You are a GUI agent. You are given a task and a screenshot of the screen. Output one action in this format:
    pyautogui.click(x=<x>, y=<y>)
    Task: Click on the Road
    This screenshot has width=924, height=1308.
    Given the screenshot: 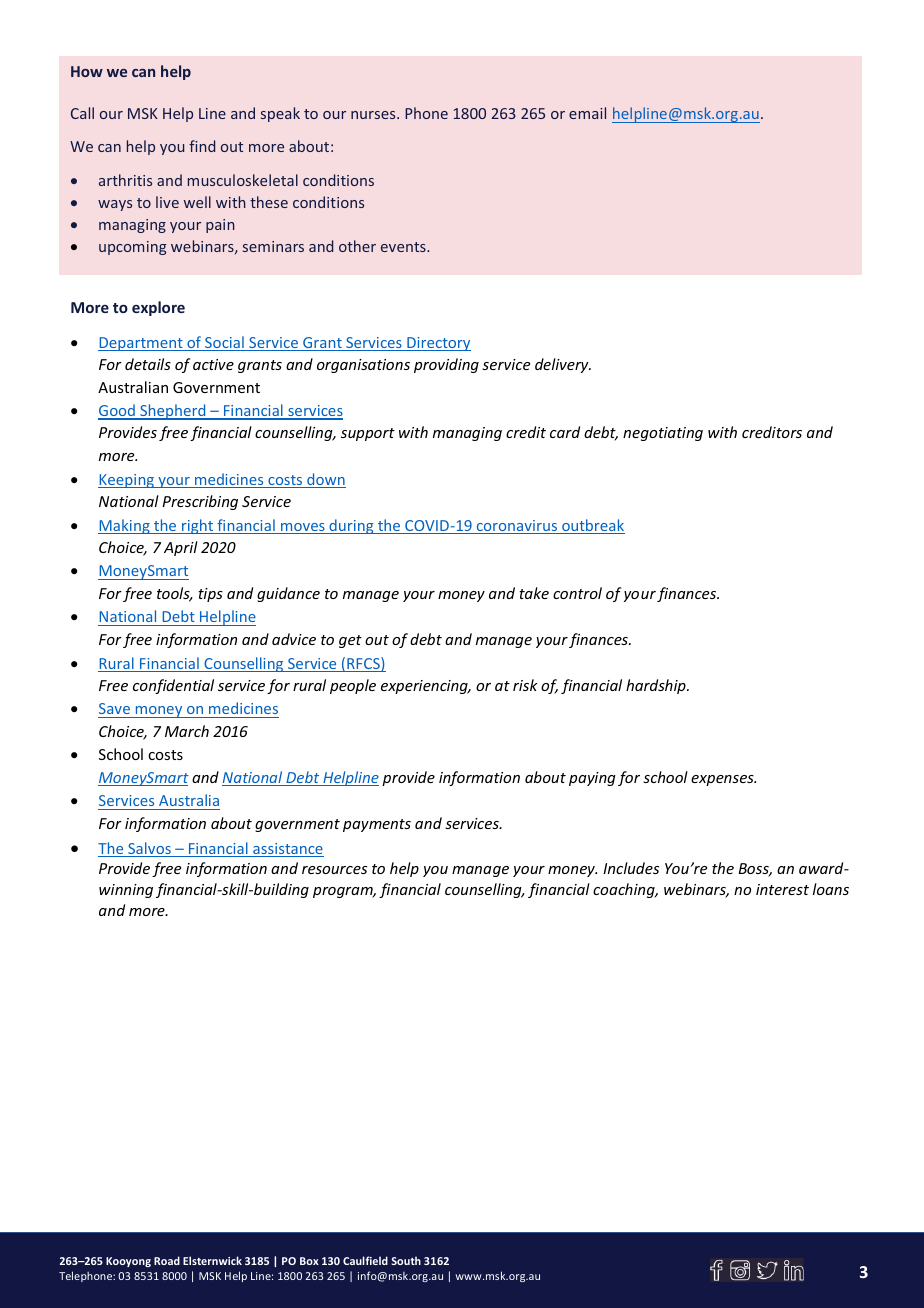 What is the action you would take?
    pyautogui.click(x=167, y=1260)
